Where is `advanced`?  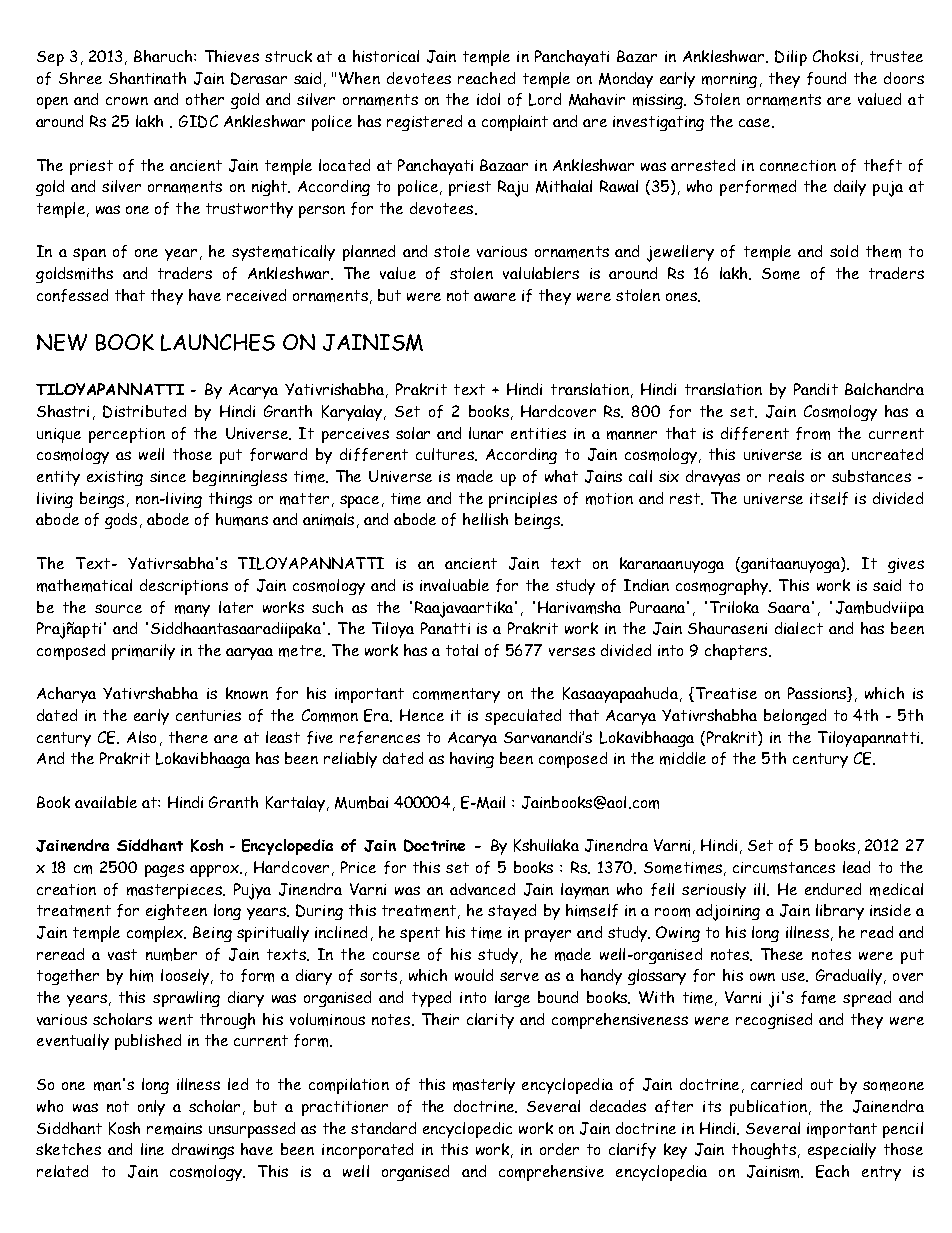 advanced is located at coordinates (482, 889).
